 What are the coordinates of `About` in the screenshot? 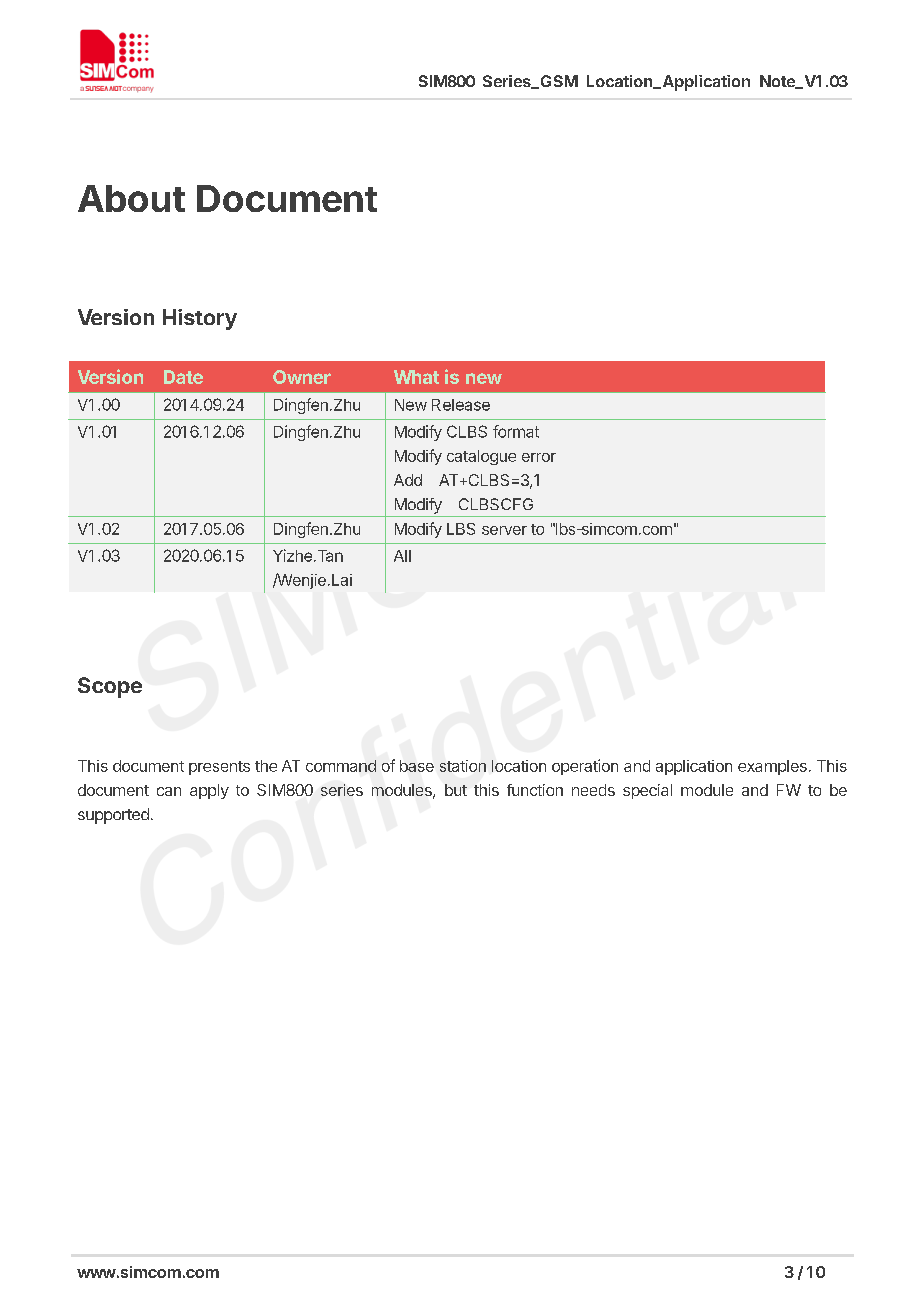 It's located at (131, 198).
